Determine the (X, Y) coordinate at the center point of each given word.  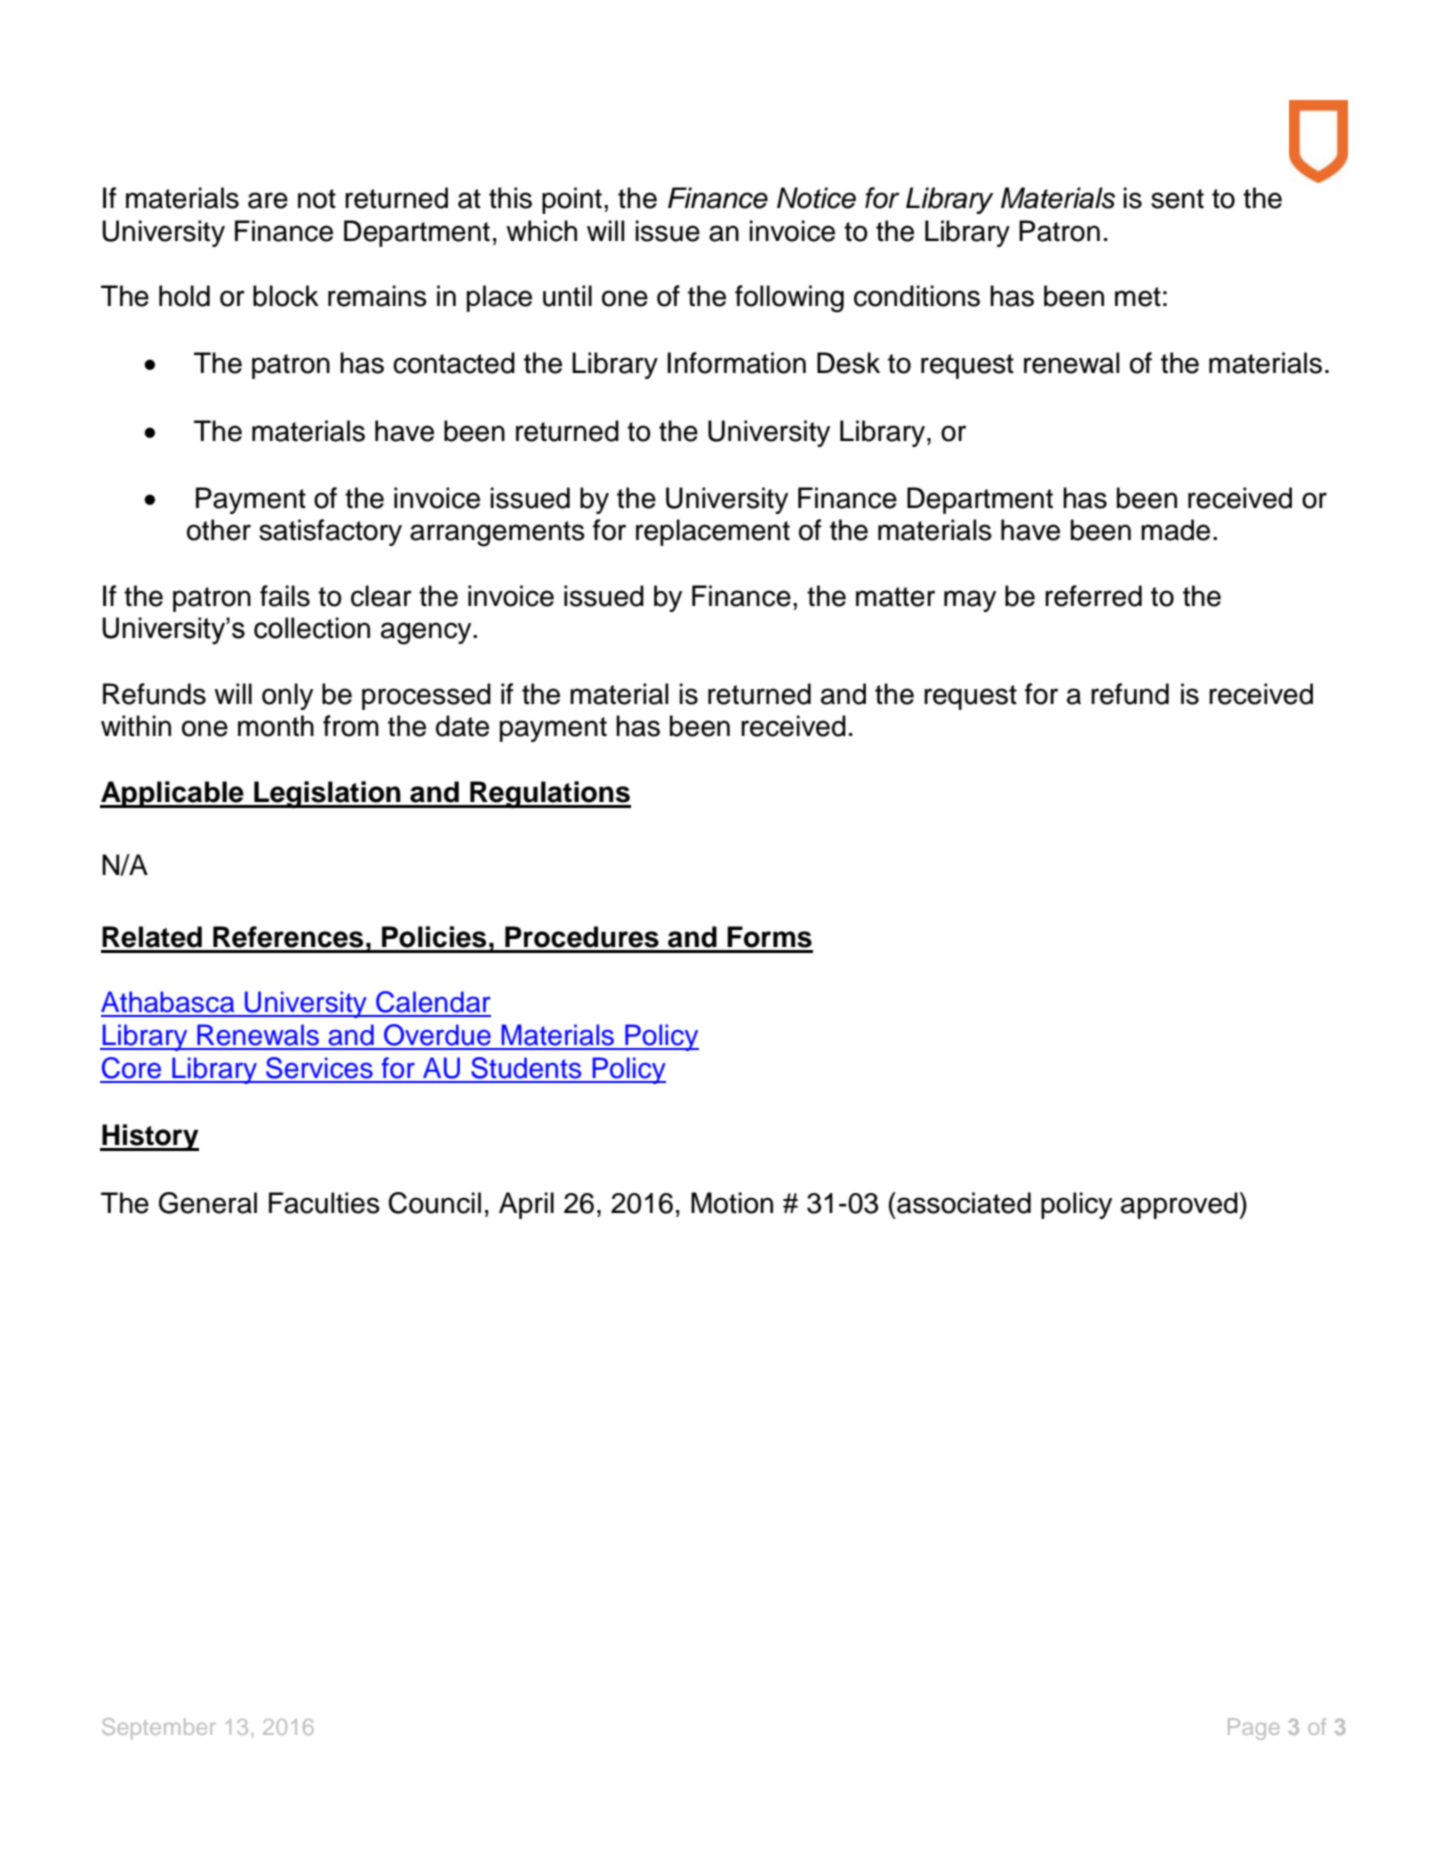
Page (1253, 1729)
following (789, 299)
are (268, 200)
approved (1180, 1205)
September (159, 1729)
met (1138, 297)
